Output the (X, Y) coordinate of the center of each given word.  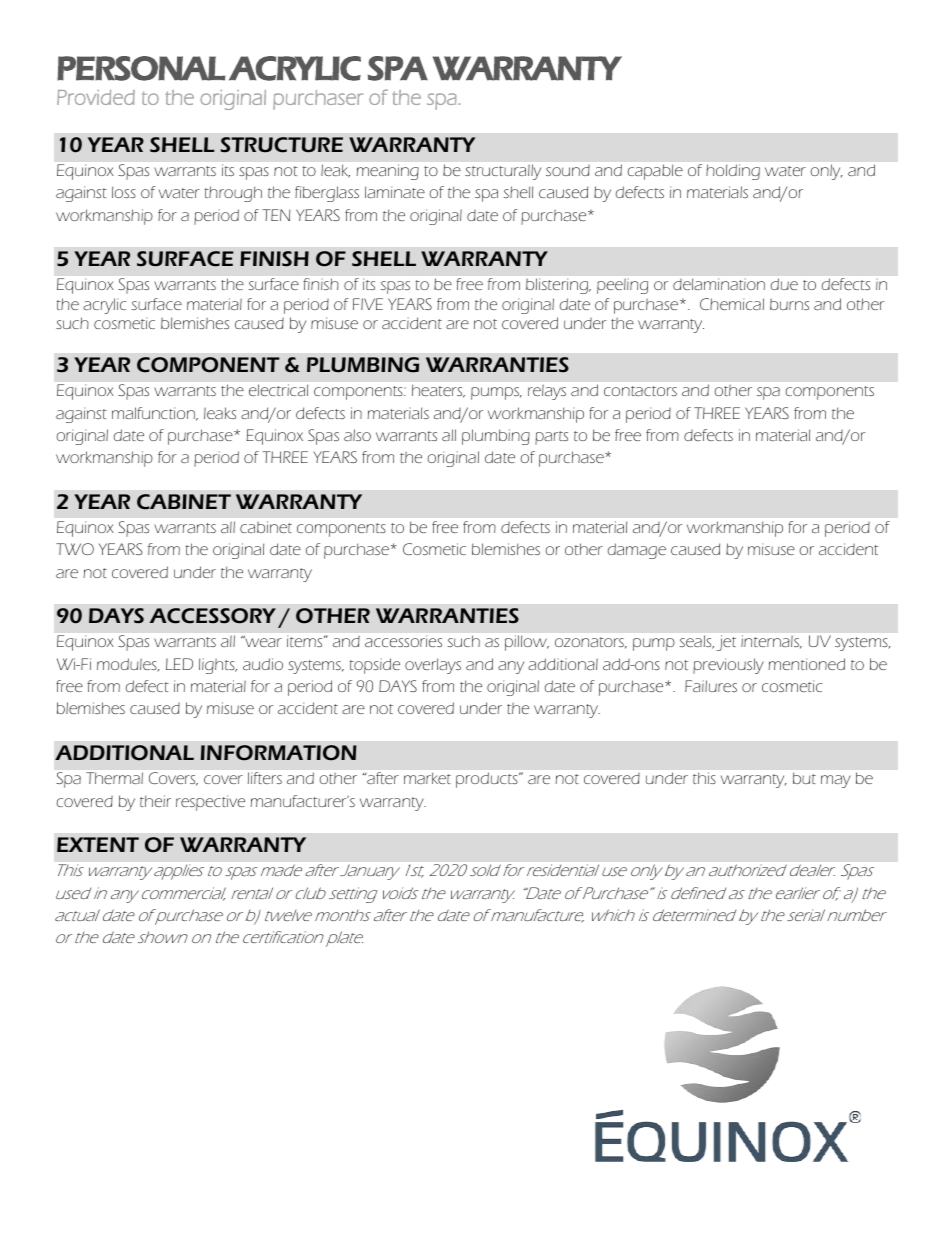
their (155, 801)
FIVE (368, 304)
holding (733, 172)
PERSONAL (141, 68)
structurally (503, 172)
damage (636, 551)
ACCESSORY (213, 616)
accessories (403, 641)
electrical (278, 390)
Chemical (732, 304)
